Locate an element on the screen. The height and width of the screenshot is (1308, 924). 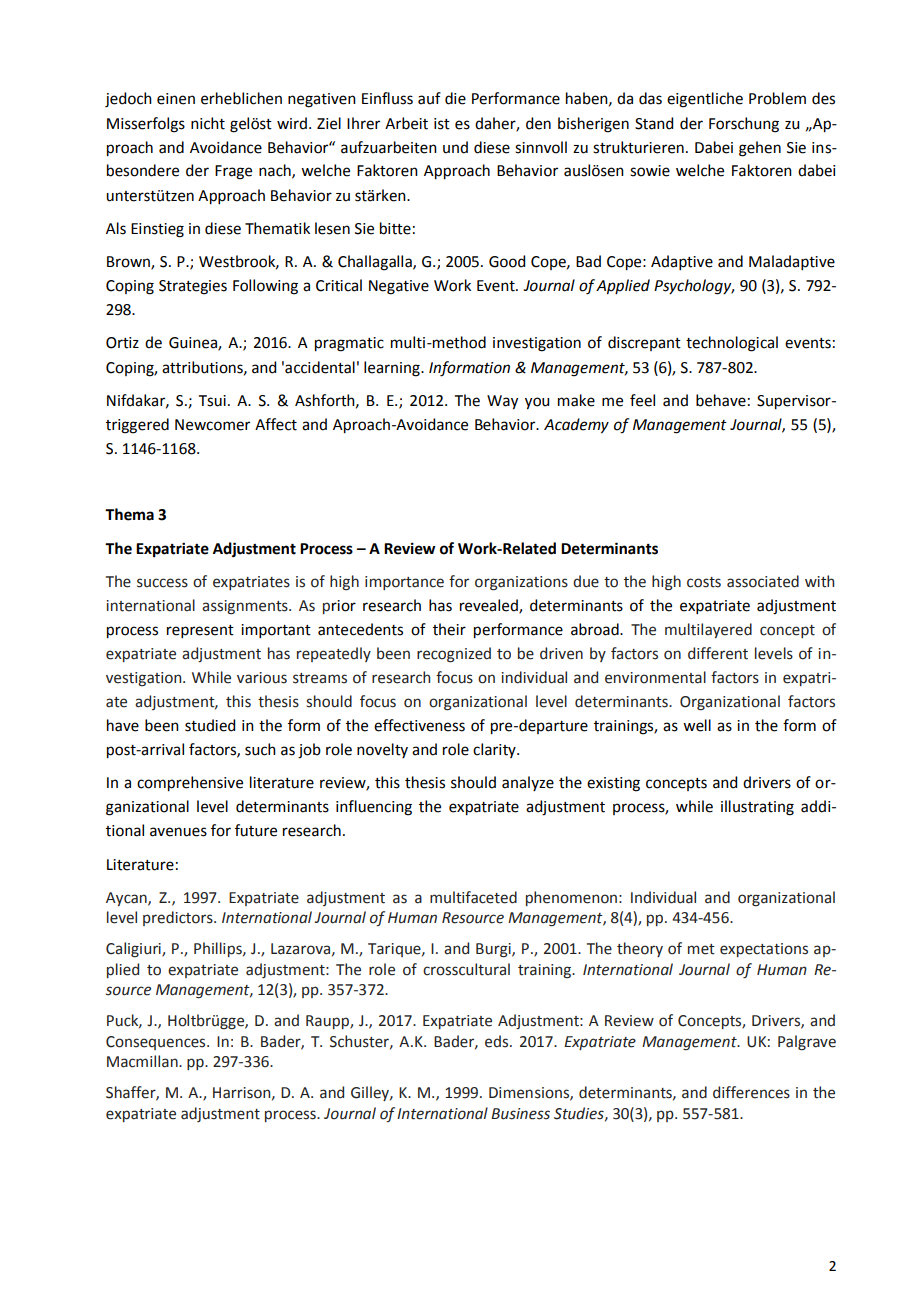
und is located at coordinates (455, 147).
